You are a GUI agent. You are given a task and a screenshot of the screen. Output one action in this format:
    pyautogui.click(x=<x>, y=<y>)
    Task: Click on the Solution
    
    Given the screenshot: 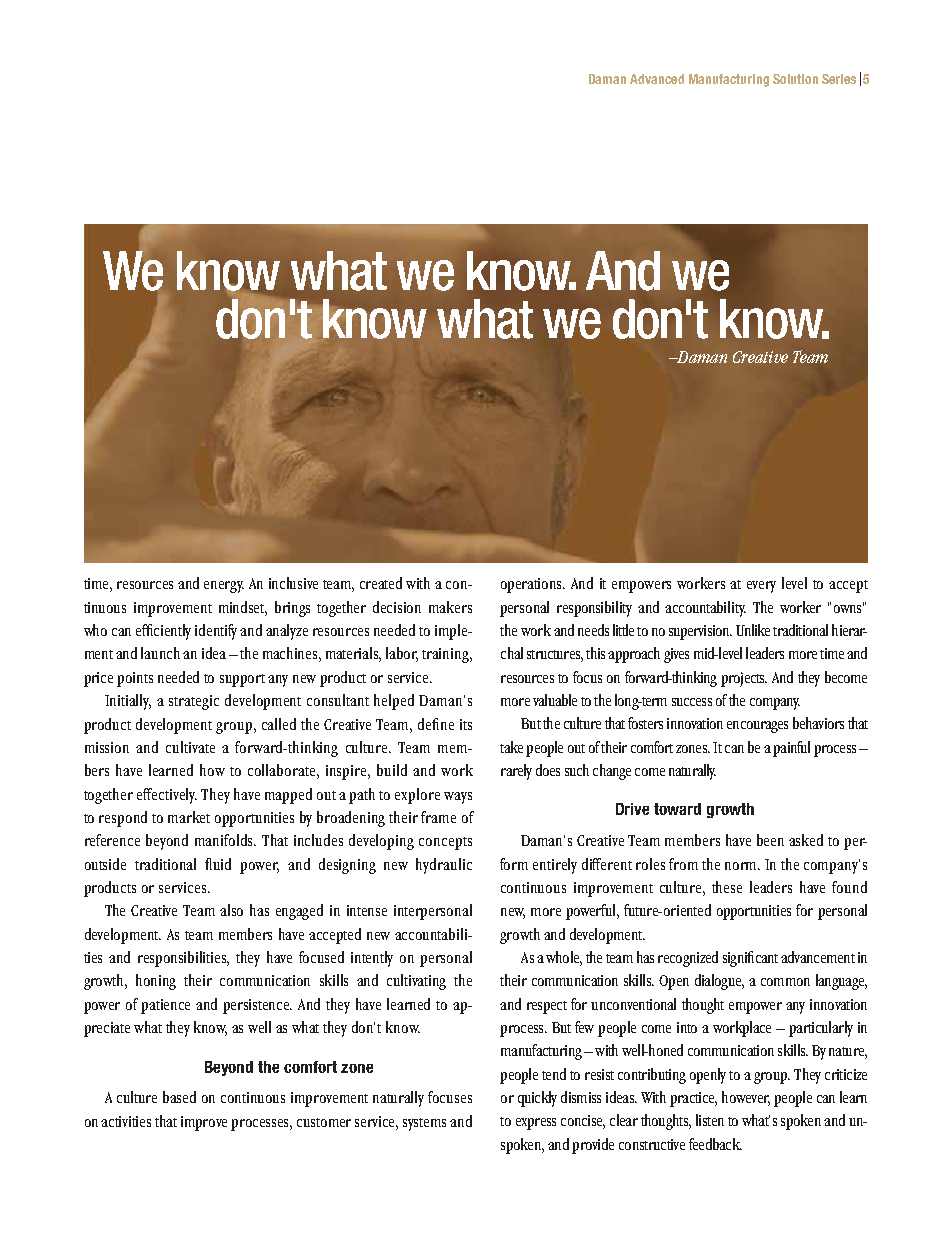 What is the action you would take?
    pyautogui.click(x=795, y=79)
